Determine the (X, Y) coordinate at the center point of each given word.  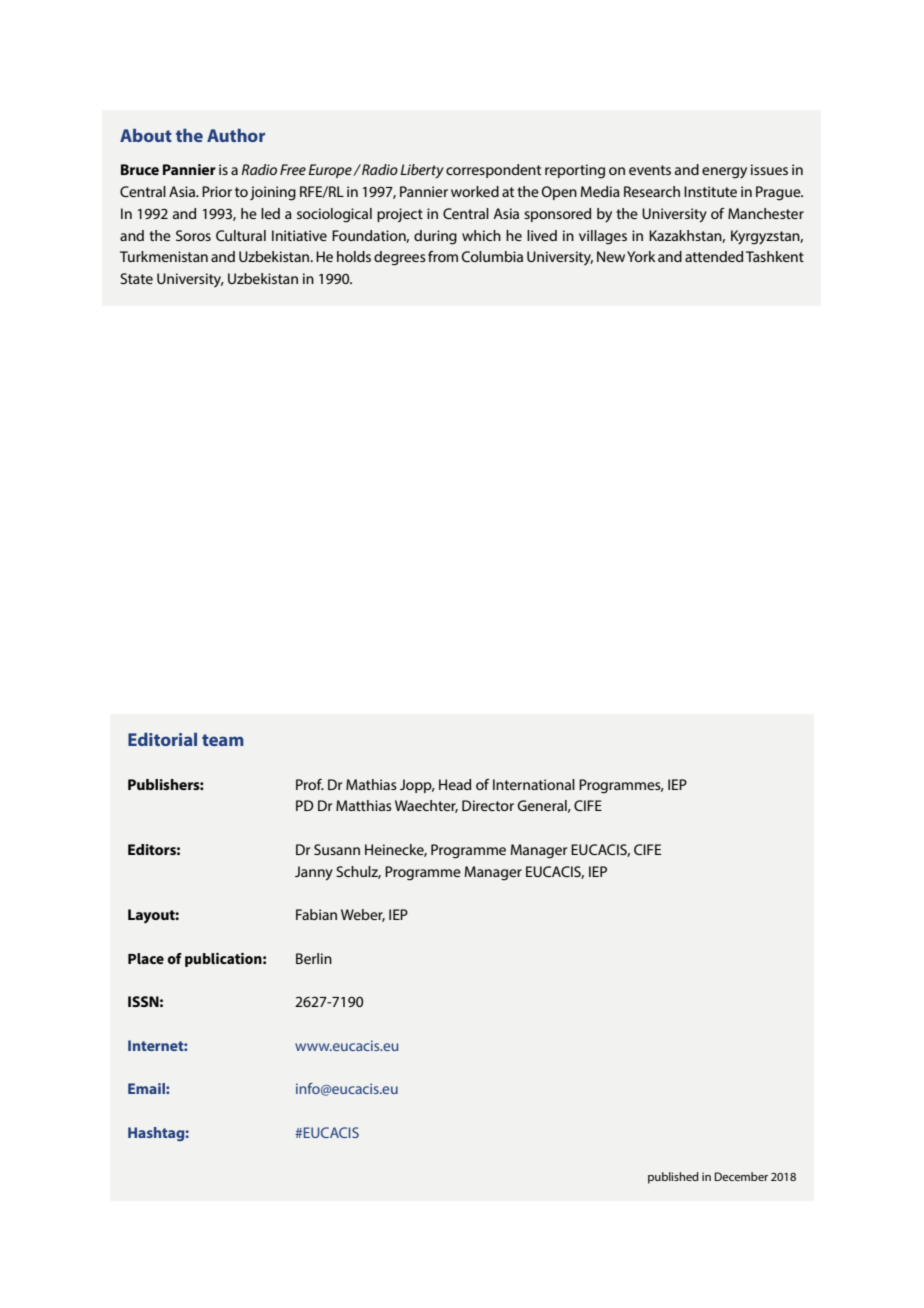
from (443, 256)
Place (146, 958)
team (223, 740)
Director (488, 805)
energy (724, 173)
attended (714, 256)
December (741, 1176)
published (673, 1178)
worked (475, 191)
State (136, 278)
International (534, 784)
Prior (217, 191)
